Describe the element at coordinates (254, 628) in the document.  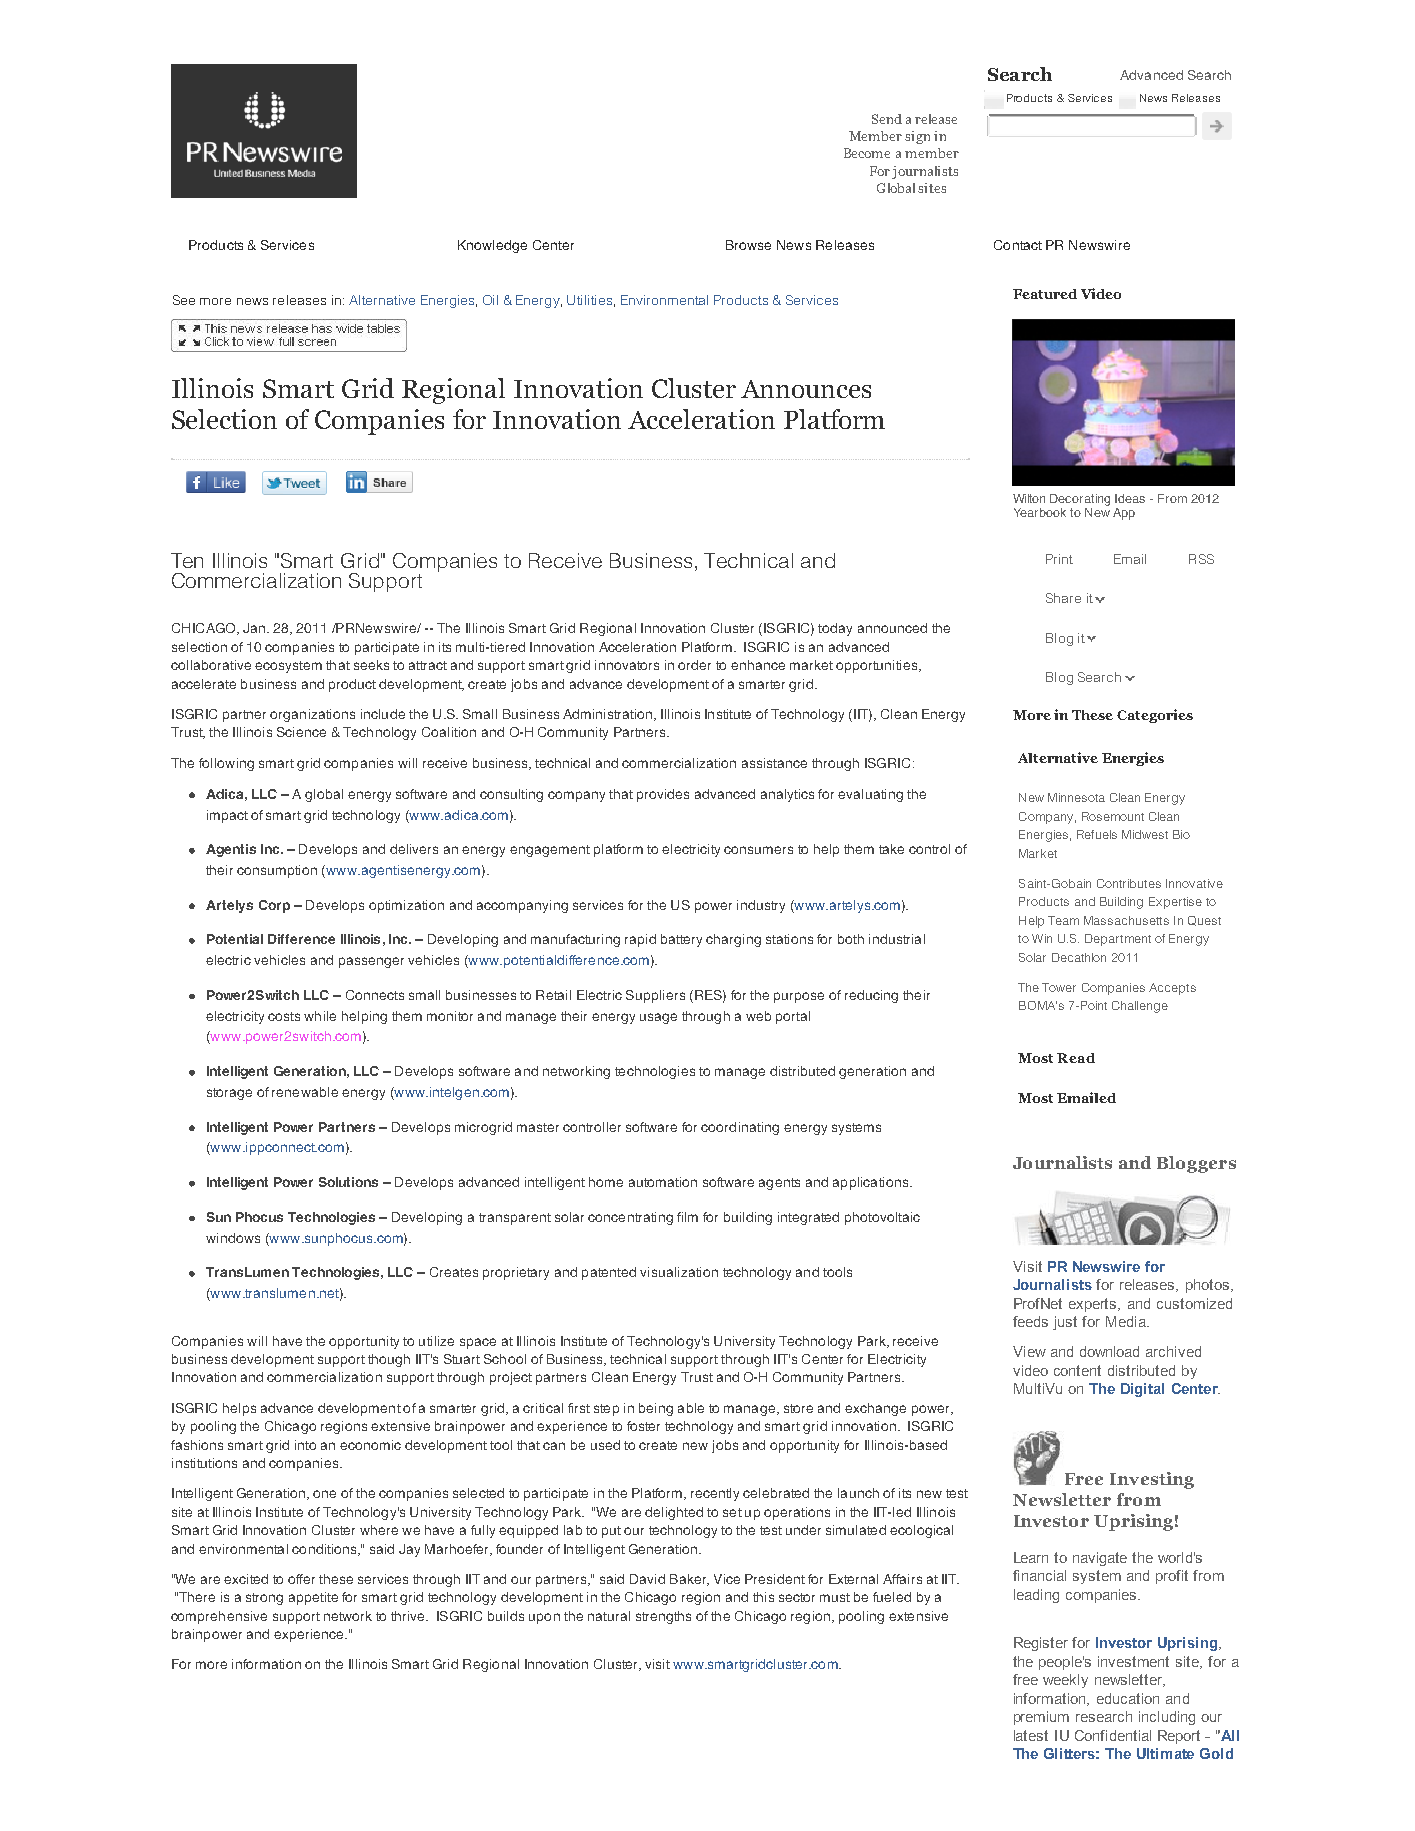
I see `Jan` at that location.
